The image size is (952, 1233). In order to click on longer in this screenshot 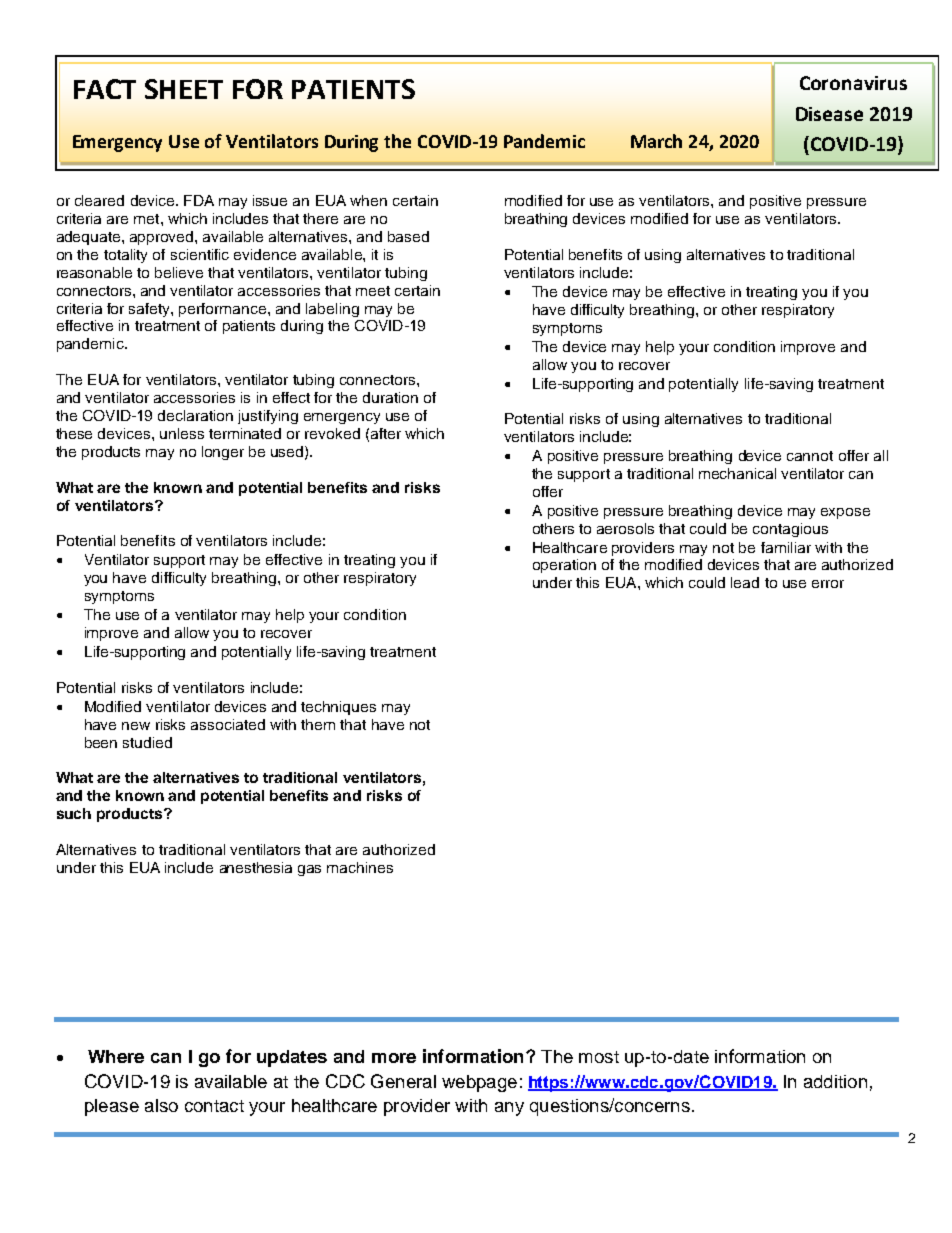, I will do `click(223, 453)`.
